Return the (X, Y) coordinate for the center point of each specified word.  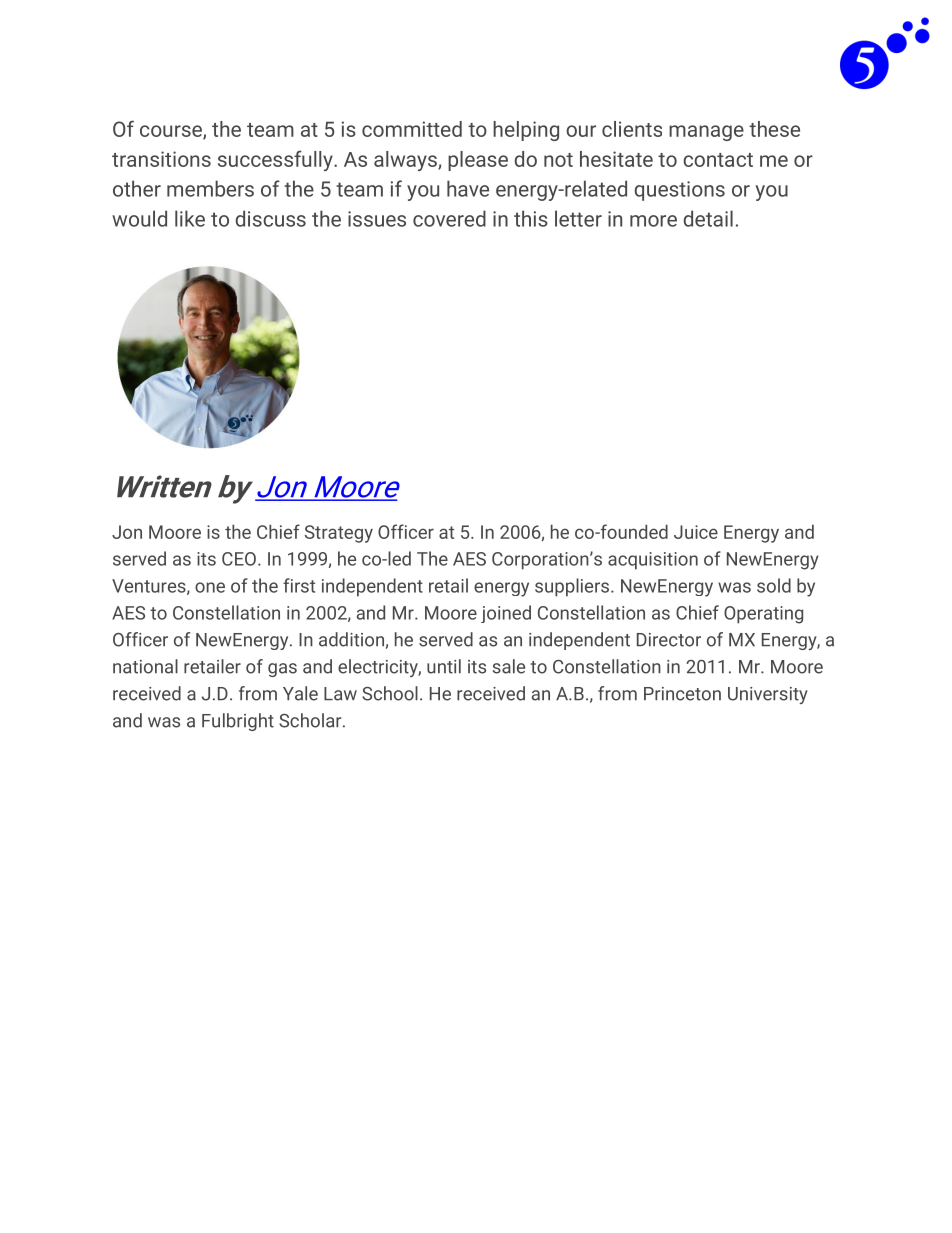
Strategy (339, 534)
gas (282, 670)
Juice (696, 532)
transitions (161, 159)
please (478, 161)
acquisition (653, 561)
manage (706, 133)
